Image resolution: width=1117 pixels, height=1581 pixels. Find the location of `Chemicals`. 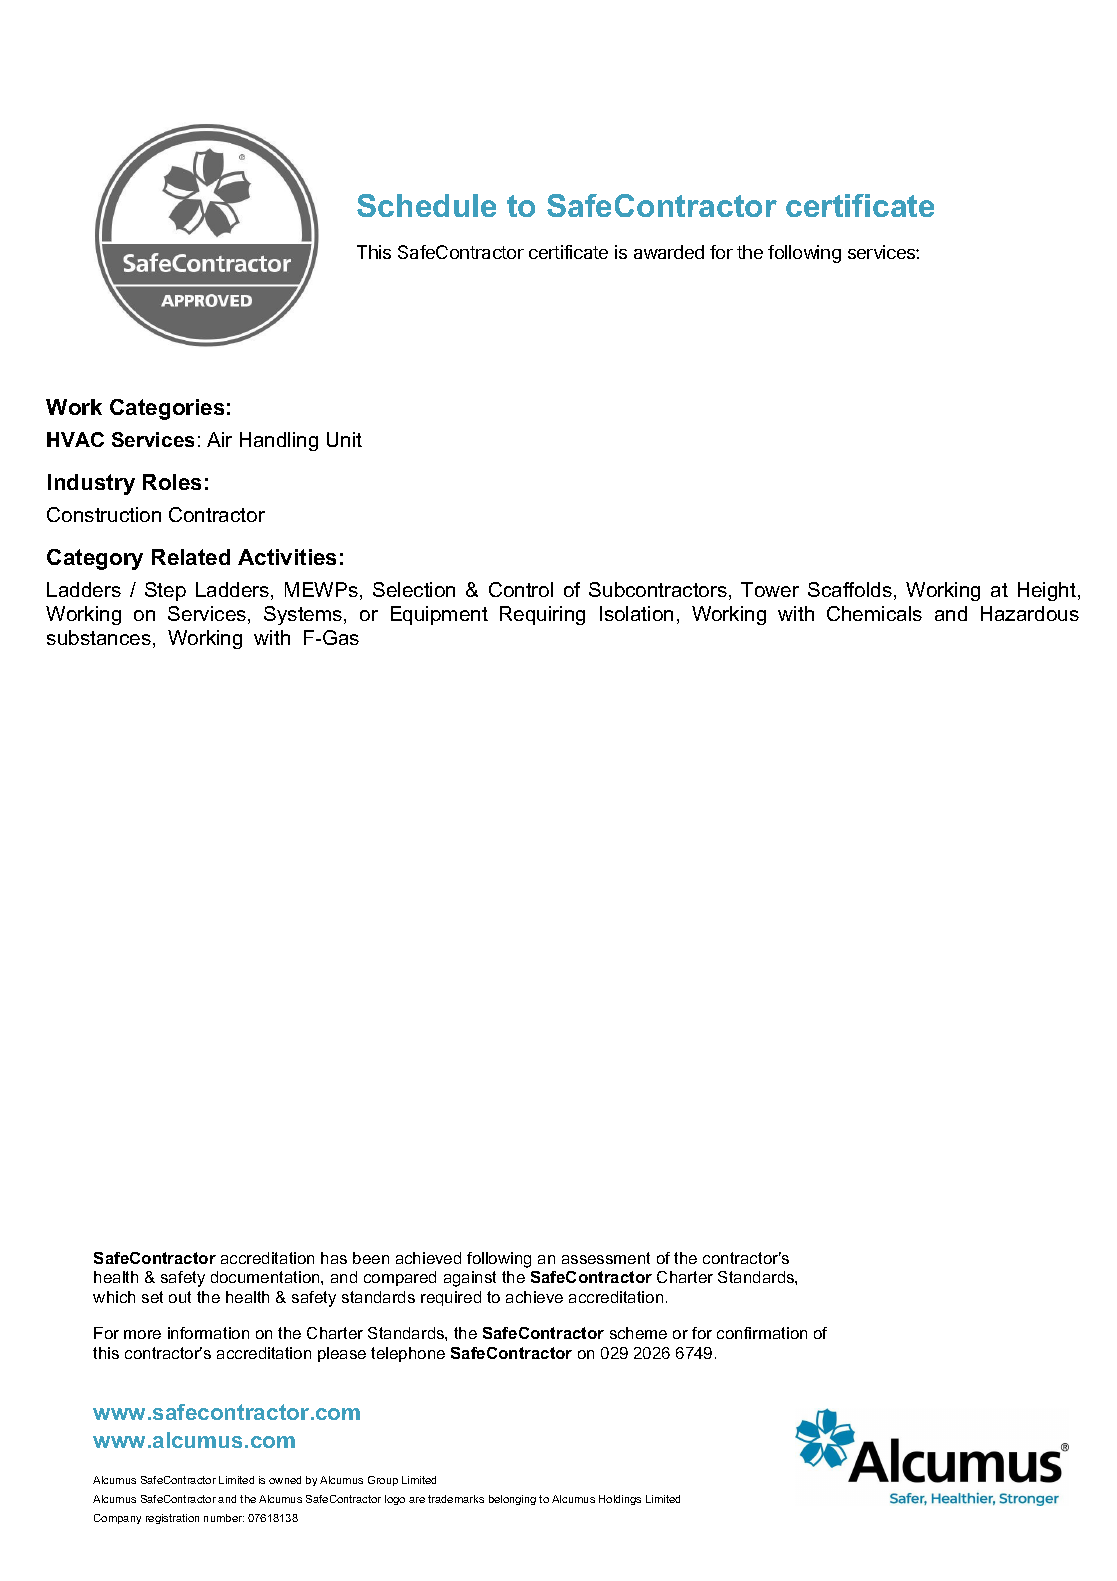

Chemicals is located at coordinates (874, 613).
